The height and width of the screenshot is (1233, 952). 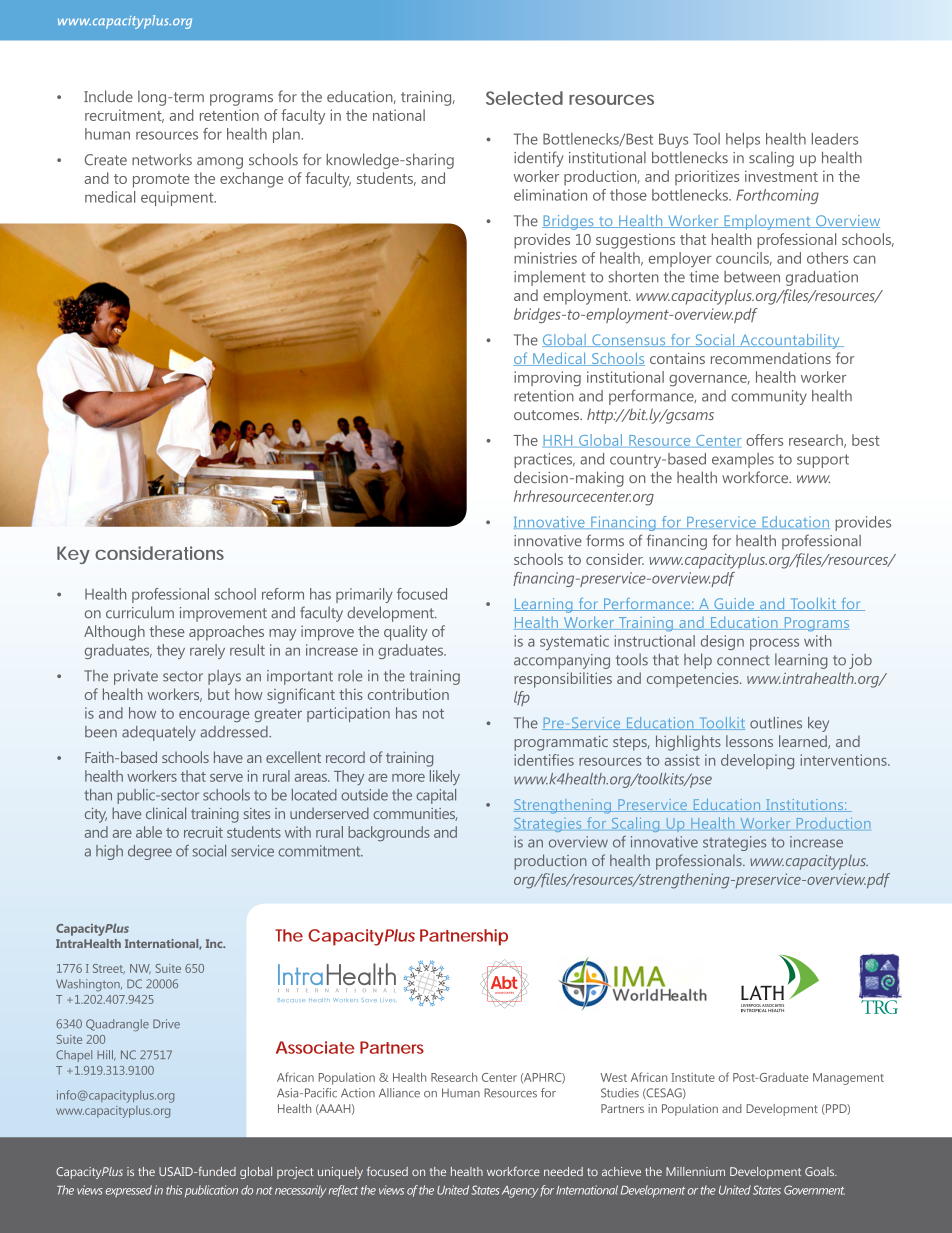 What do you see at coordinates (781, 176) in the screenshot?
I see `investment` at bounding box center [781, 176].
